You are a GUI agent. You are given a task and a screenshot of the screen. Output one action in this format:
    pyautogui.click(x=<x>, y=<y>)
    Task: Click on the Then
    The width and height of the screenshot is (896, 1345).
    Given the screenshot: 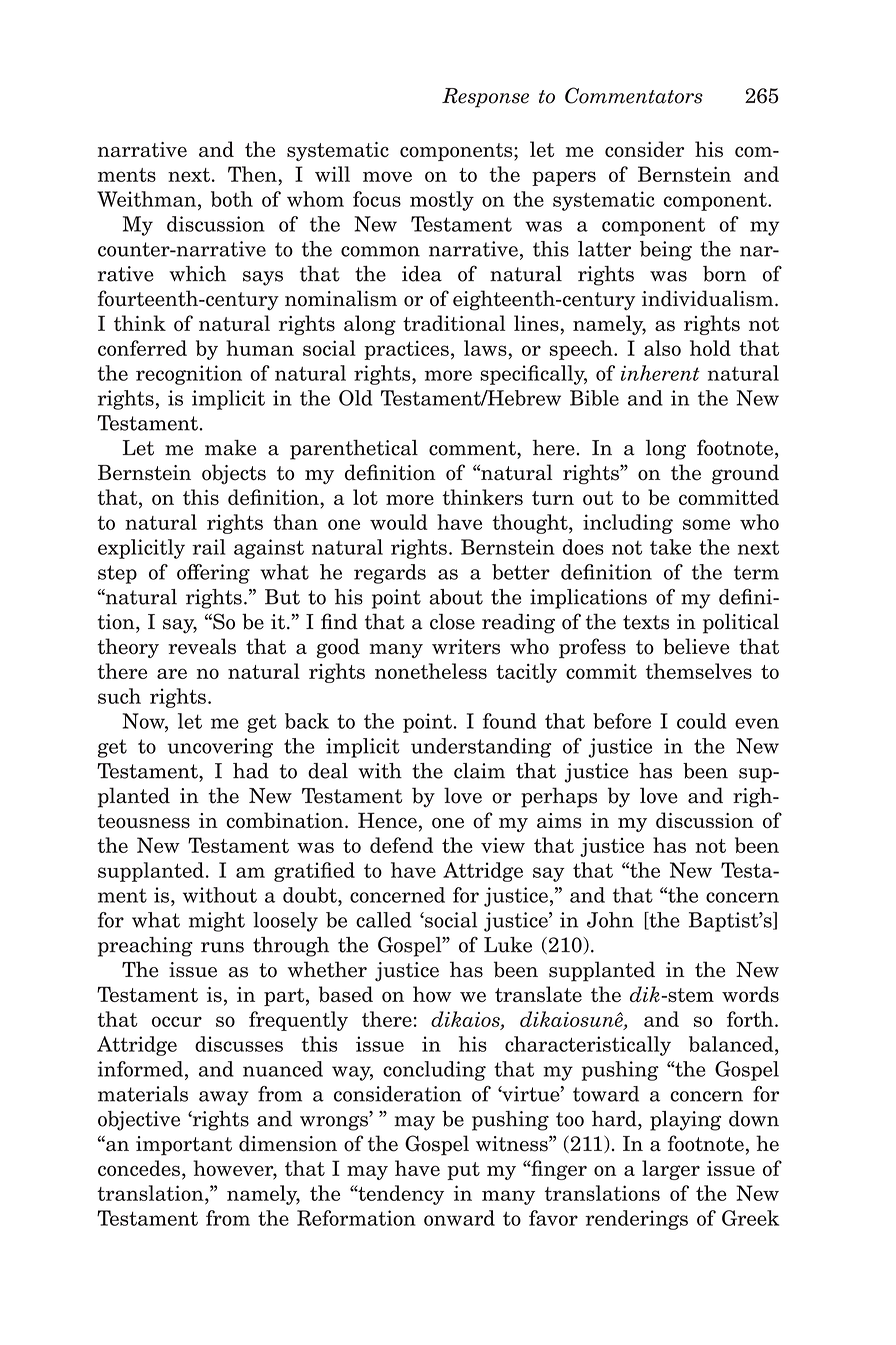 What is the action you would take?
    pyautogui.click(x=253, y=174)
